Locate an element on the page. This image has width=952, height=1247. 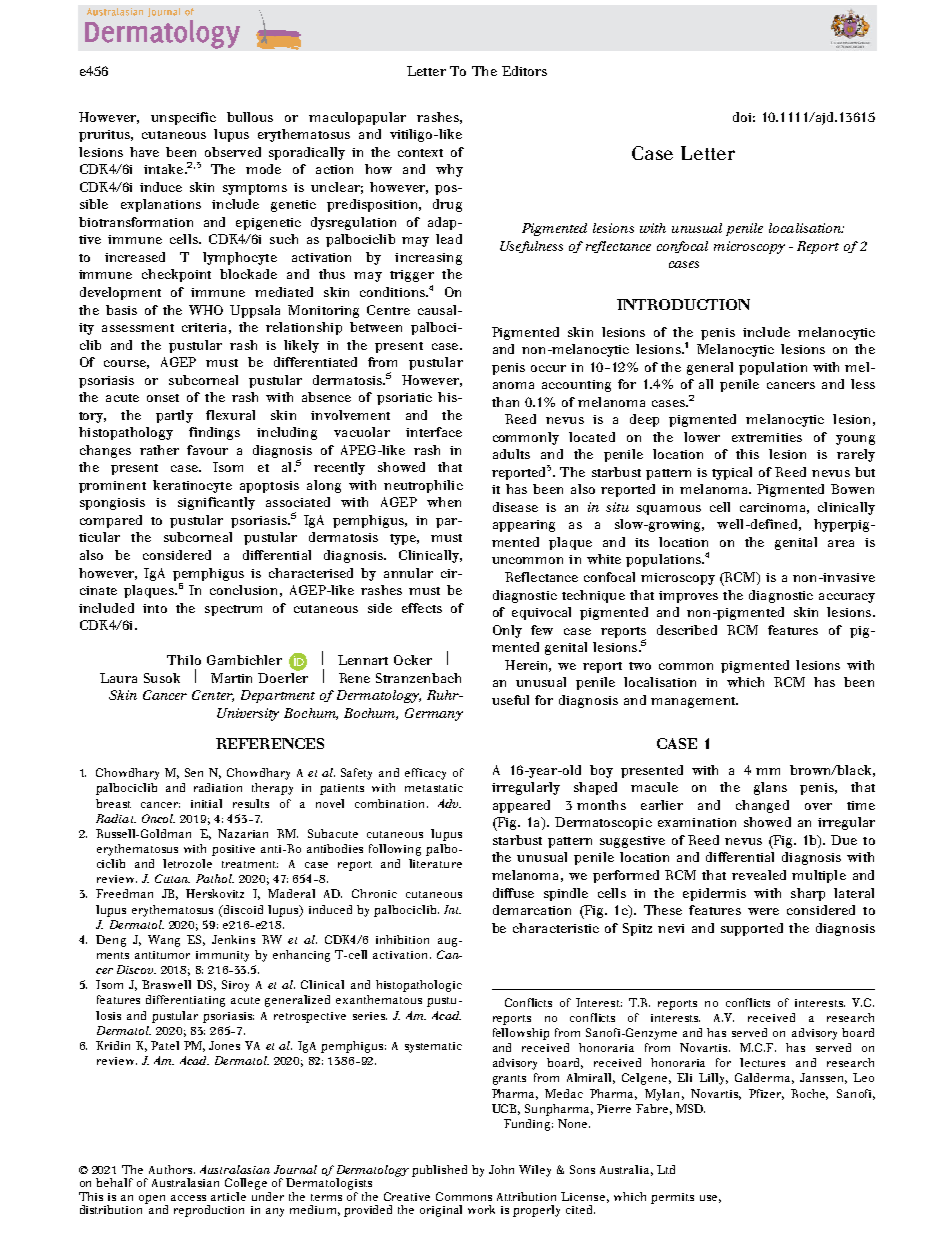
have is located at coordinates (144, 152).
